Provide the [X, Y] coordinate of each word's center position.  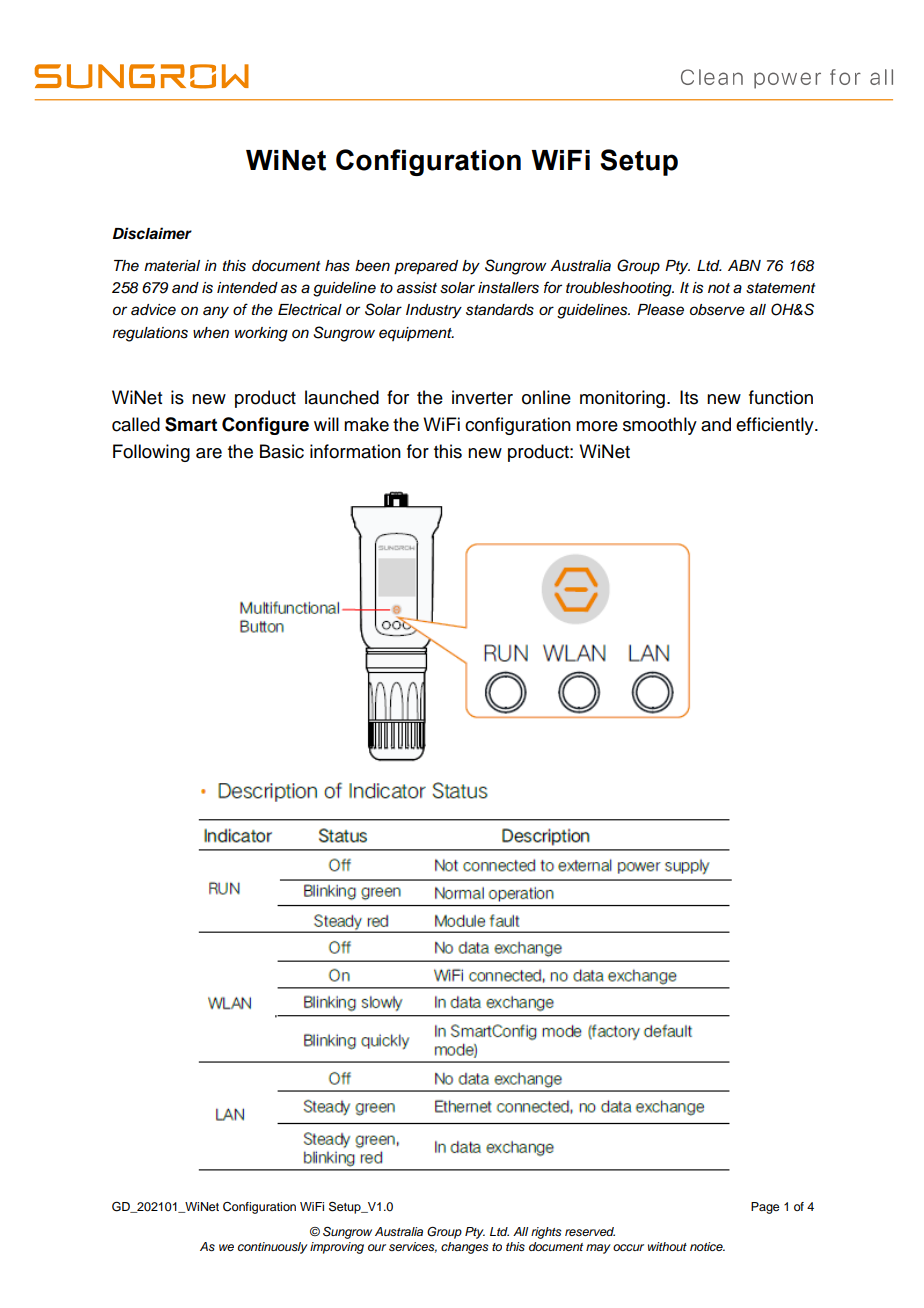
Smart [191, 424]
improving [337, 1248]
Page [765, 1208]
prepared [426, 267]
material [172, 266]
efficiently [776, 426]
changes [464, 1248]
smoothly [660, 426]
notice [707, 1246]
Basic [282, 451]
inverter [482, 397]
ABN [744, 265]
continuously [273, 1248]
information [355, 451]
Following [151, 453]
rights [546, 1233]
